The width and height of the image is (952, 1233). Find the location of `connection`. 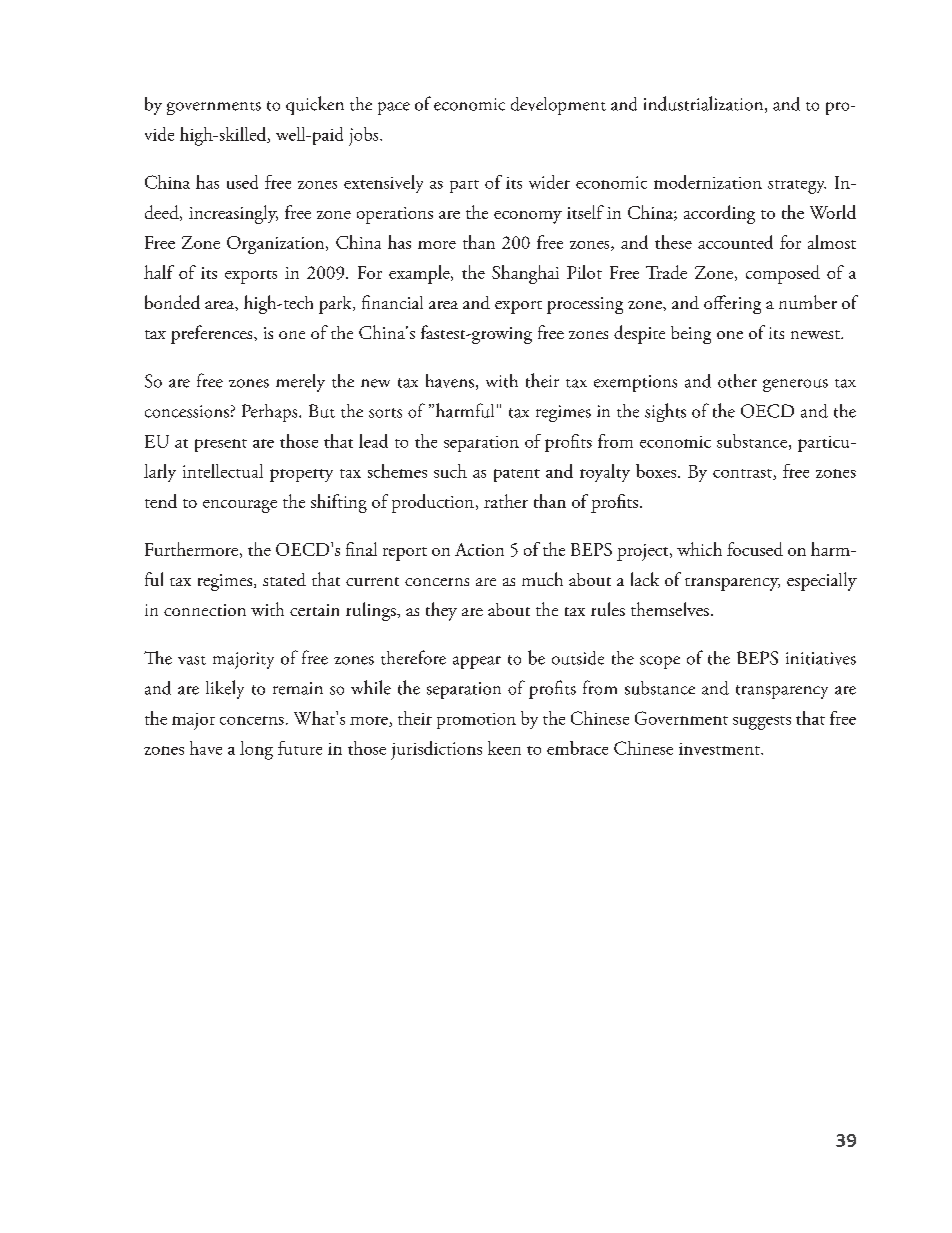

connection is located at coordinates (205, 610).
